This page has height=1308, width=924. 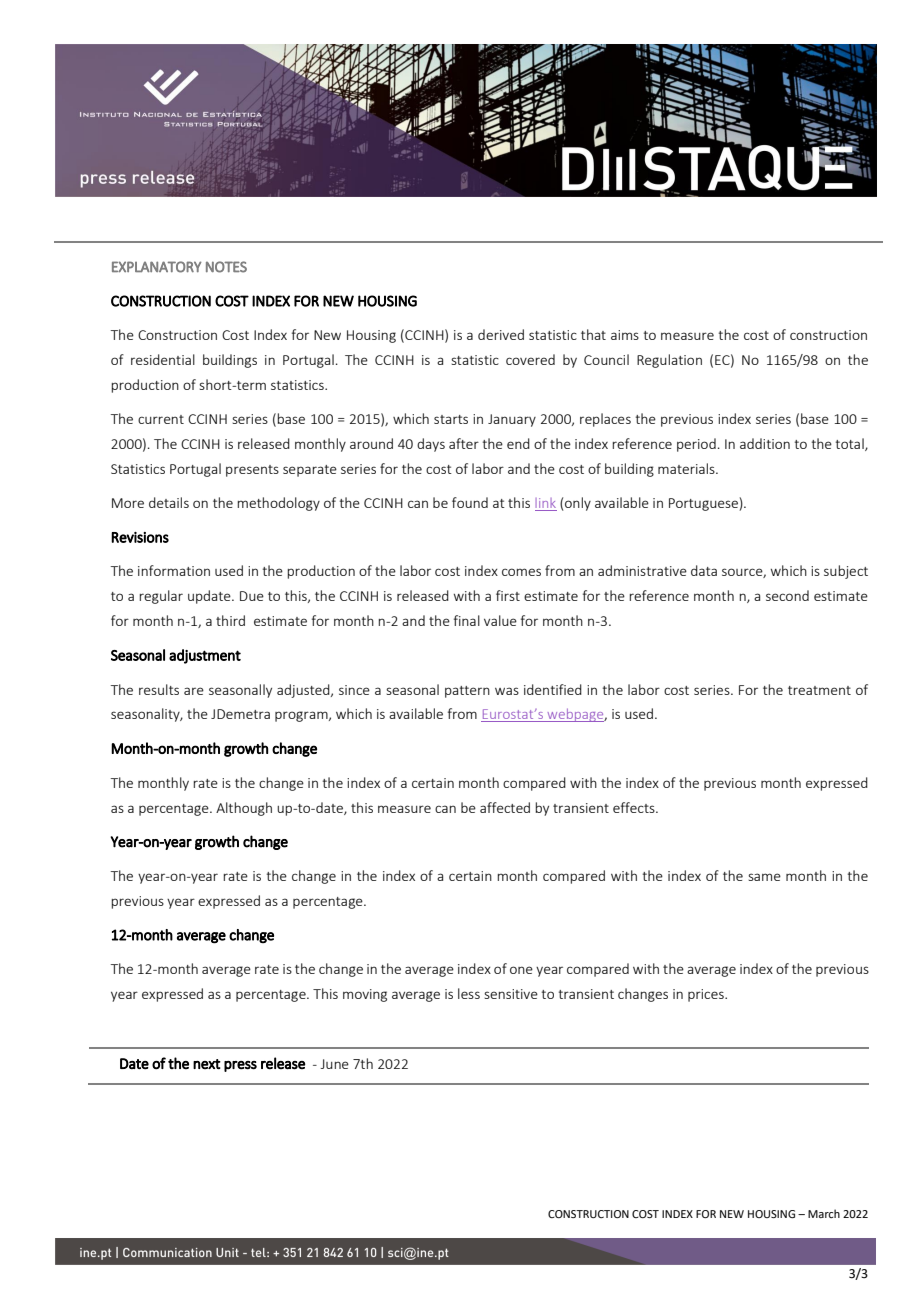 I want to click on next, so click(x=207, y=1064).
